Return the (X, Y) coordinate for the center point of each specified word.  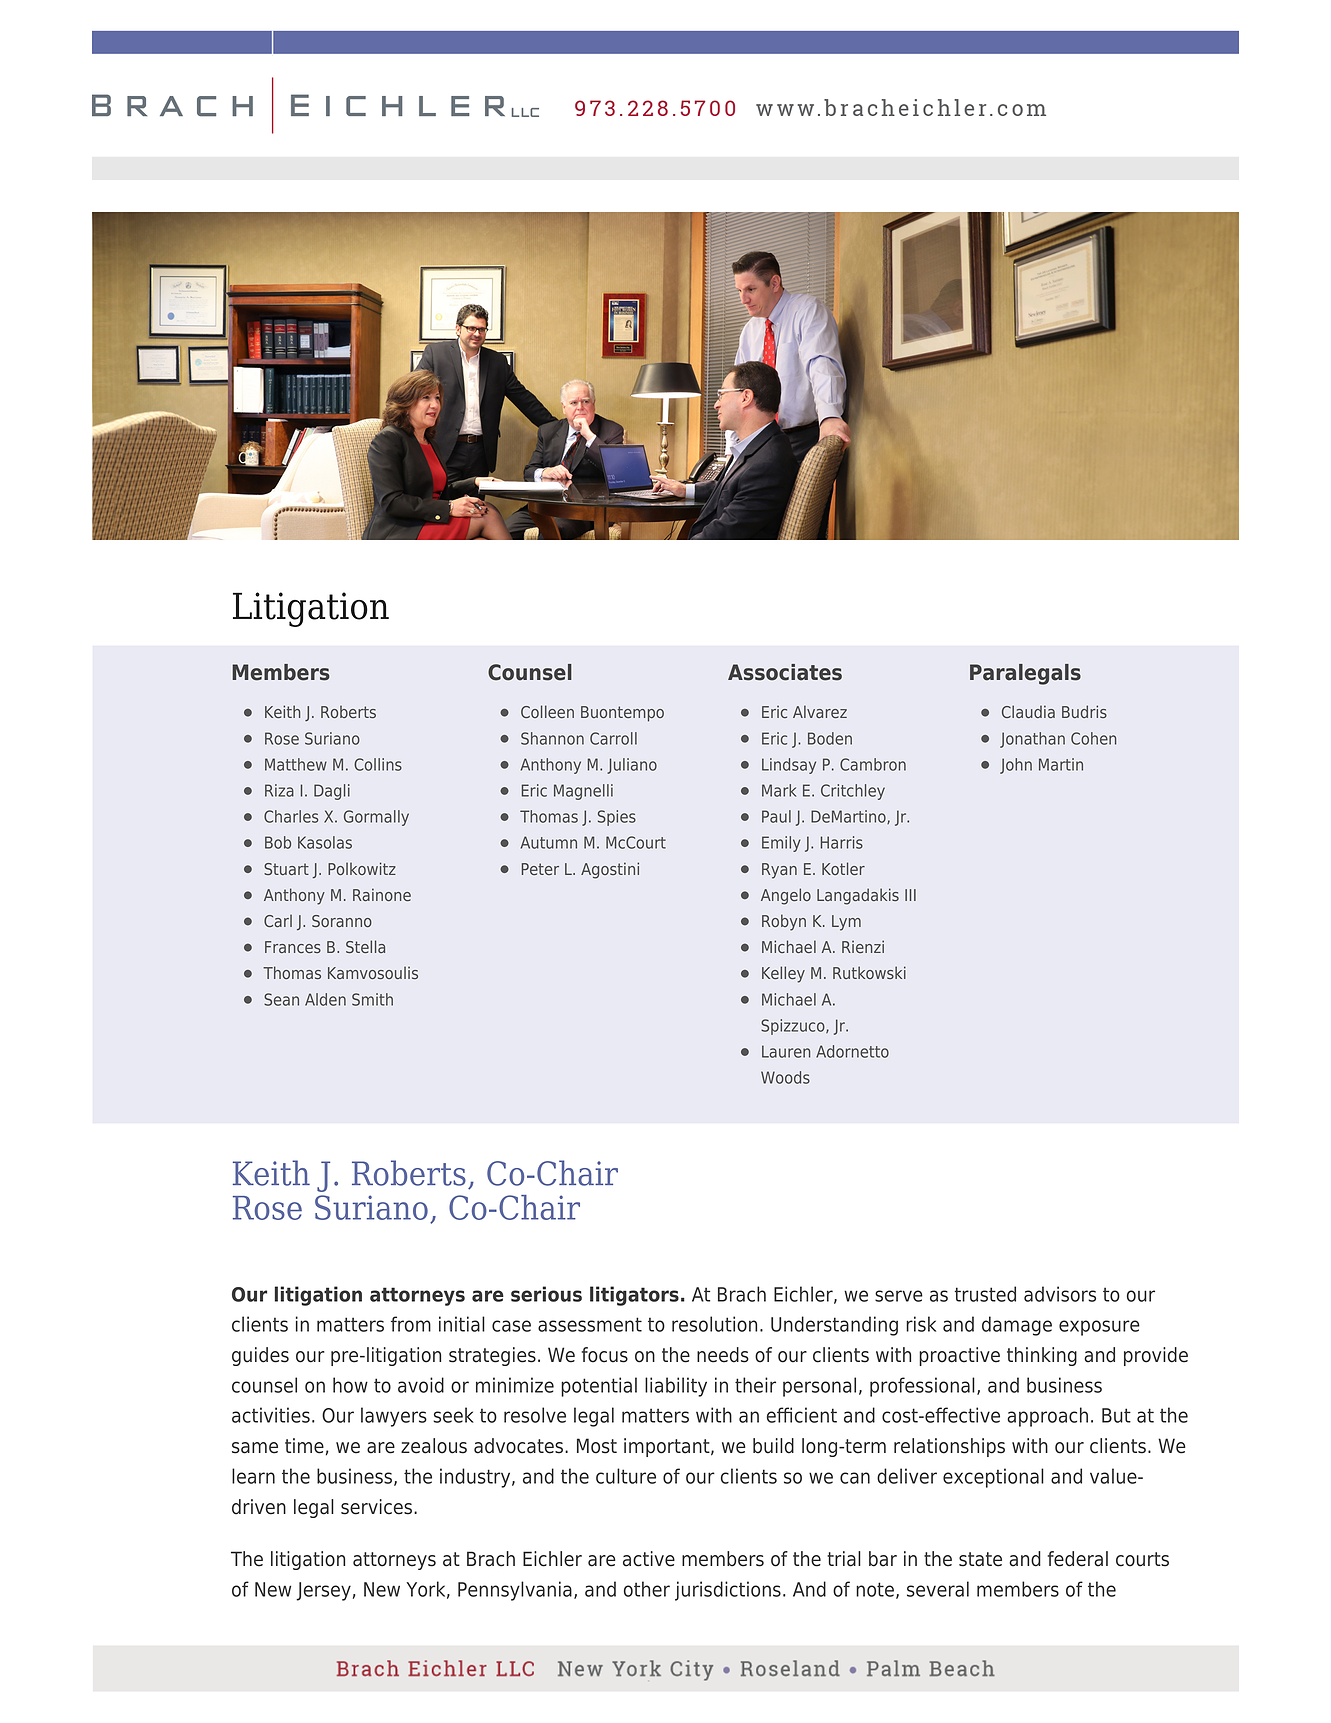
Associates (785, 672)
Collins (378, 764)
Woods (785, 1077)
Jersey (323, 1591)
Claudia (1028, 711)
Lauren (786, 1051)
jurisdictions (728, 1591)
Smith (372, 999)
